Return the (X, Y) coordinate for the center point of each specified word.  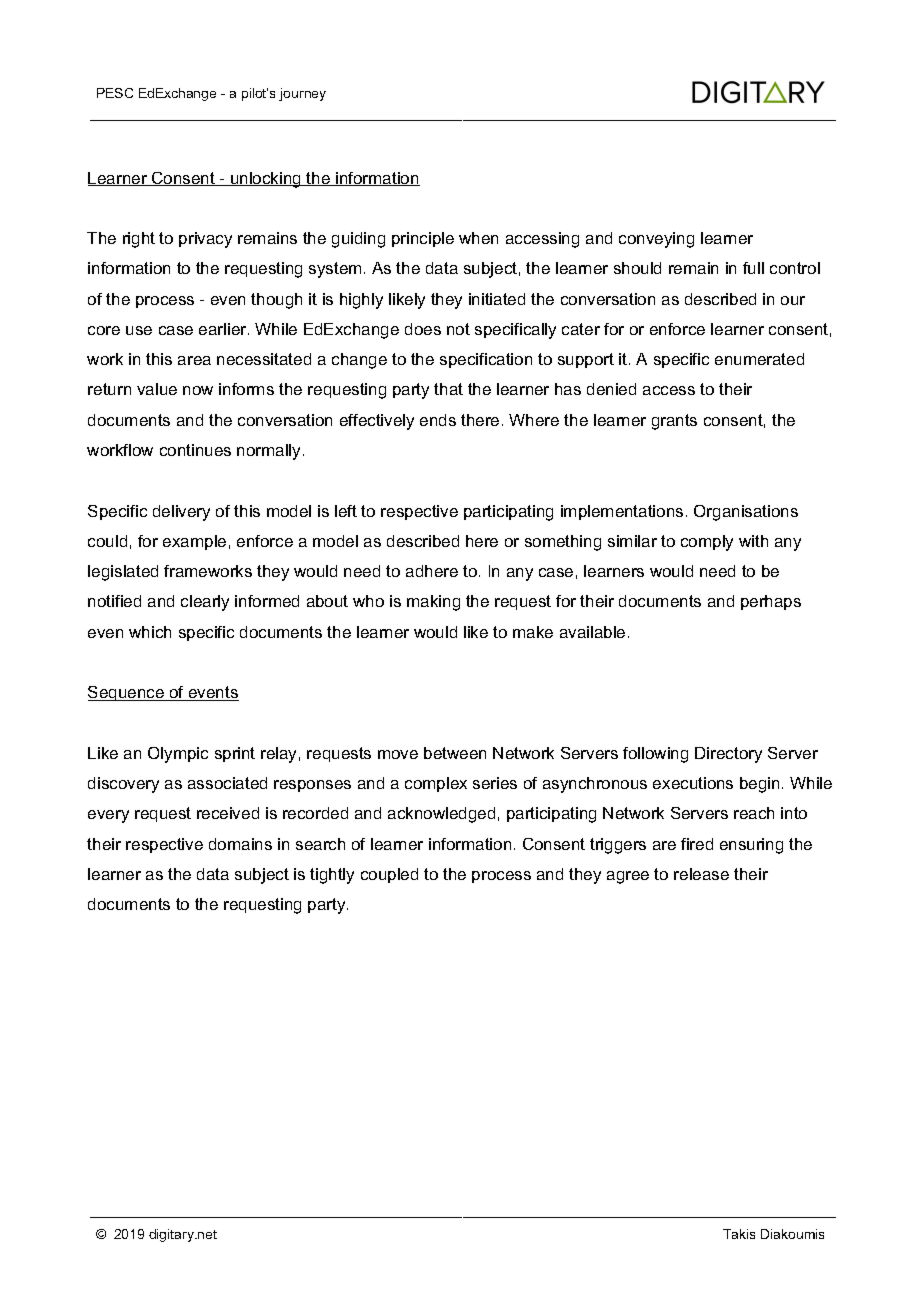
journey (302, 94)
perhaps (771, 602)
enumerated (759, 359)
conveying (656, 240)
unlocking (266, 180)
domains (240, 844)
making (433, 603)
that (448, 389)
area (194, 360)
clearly (205, 603)
